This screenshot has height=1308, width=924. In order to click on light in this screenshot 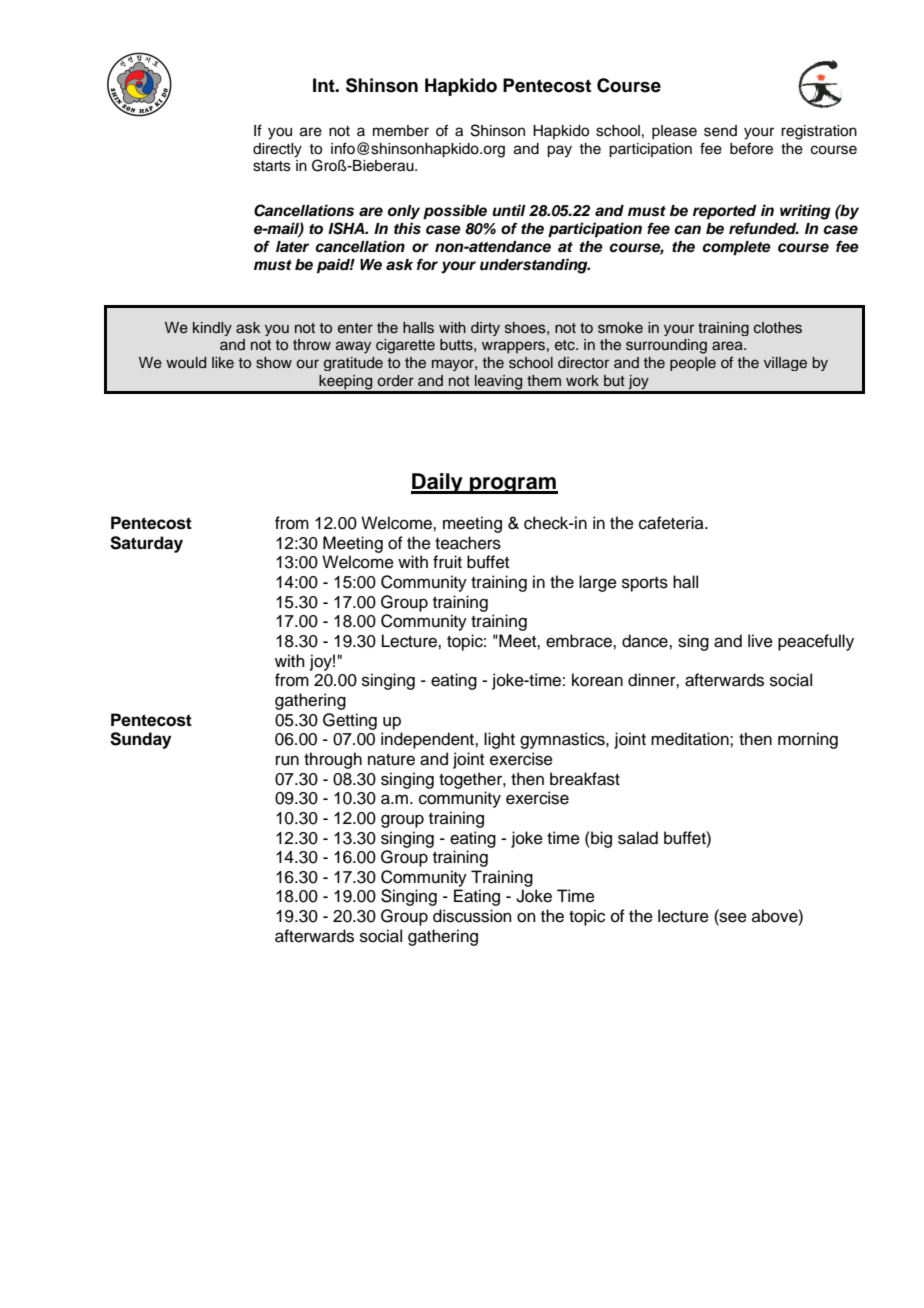, I will do `click(499, 740)`.
